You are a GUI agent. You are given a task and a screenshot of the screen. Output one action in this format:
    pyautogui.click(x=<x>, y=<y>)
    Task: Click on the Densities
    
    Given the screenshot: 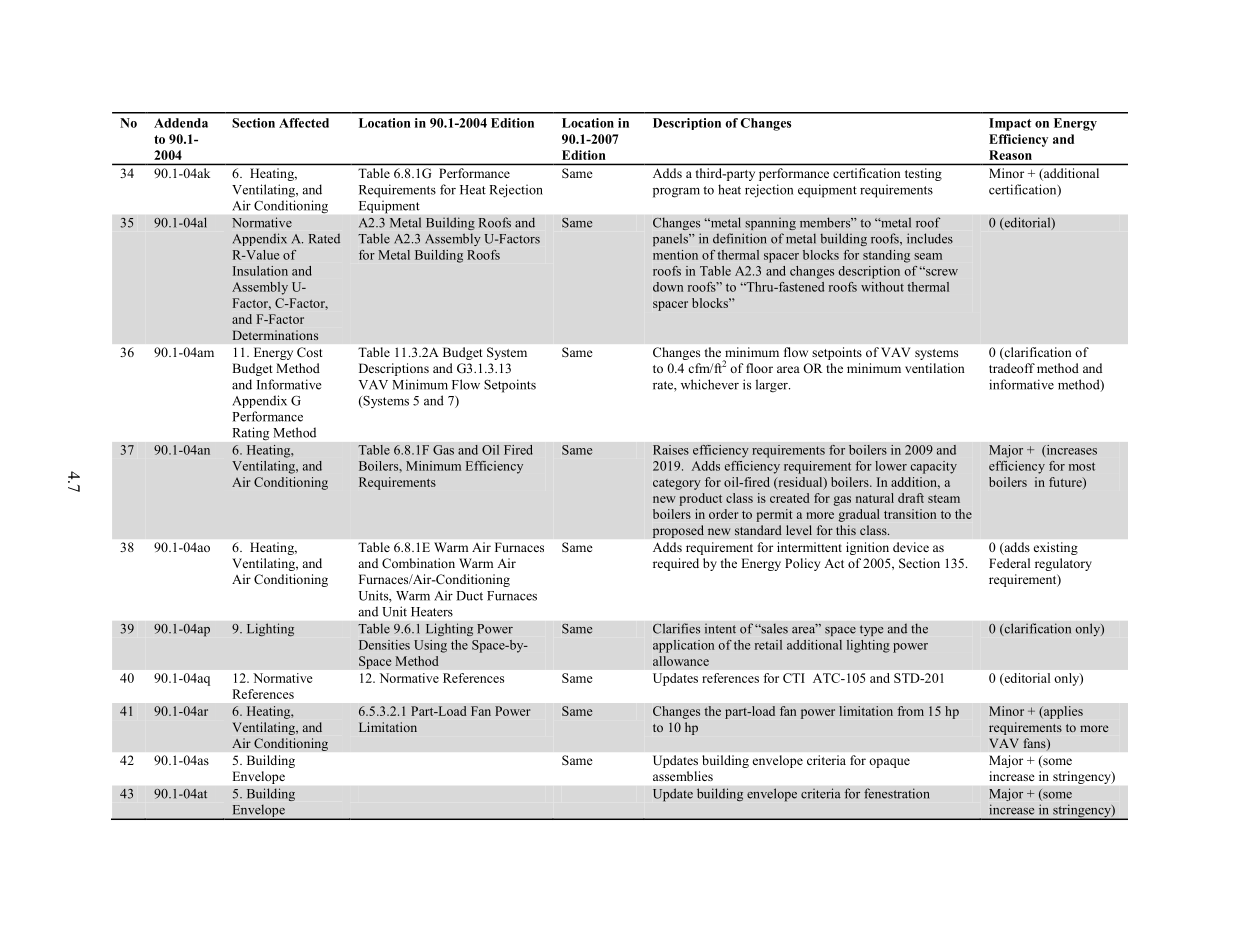 What is the action you would take?
    pyautogui.click(x=384, y=645)
